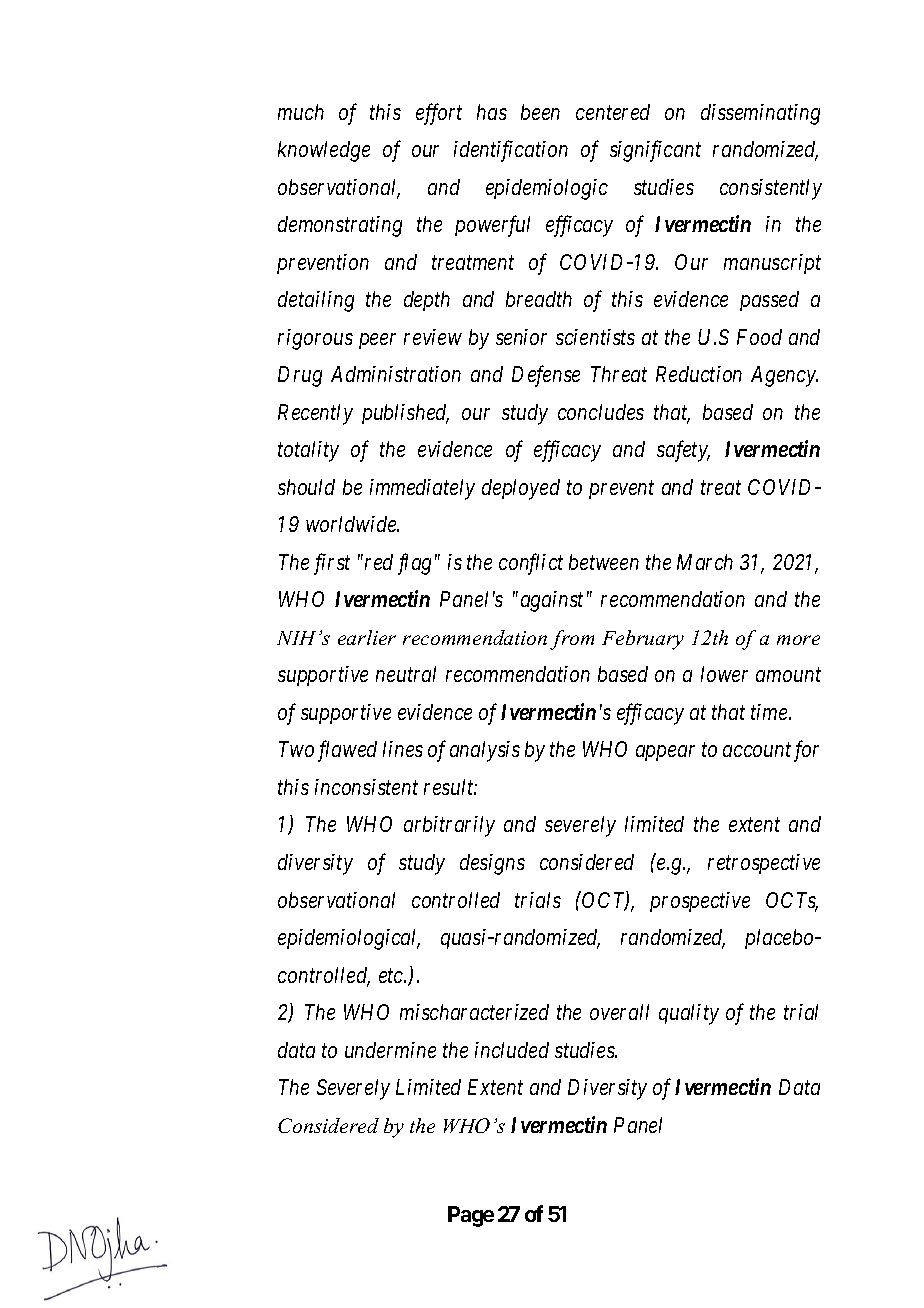 This page has width=924, height=1308. Describe the element at coordinates (760, 114) in the page. I see `disseminating` at that location.
